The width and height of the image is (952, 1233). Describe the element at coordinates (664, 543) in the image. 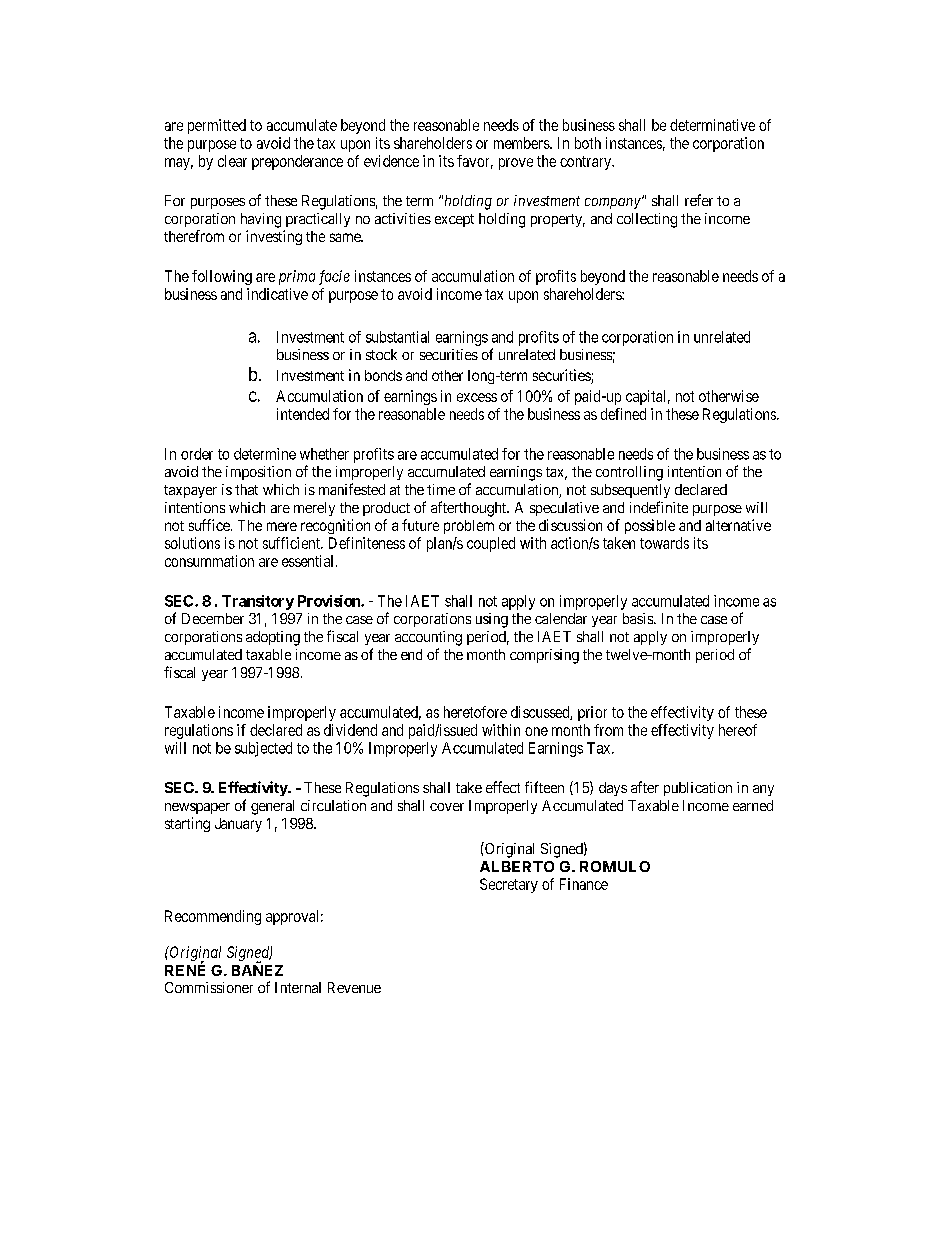

I see `towards` at that location.
